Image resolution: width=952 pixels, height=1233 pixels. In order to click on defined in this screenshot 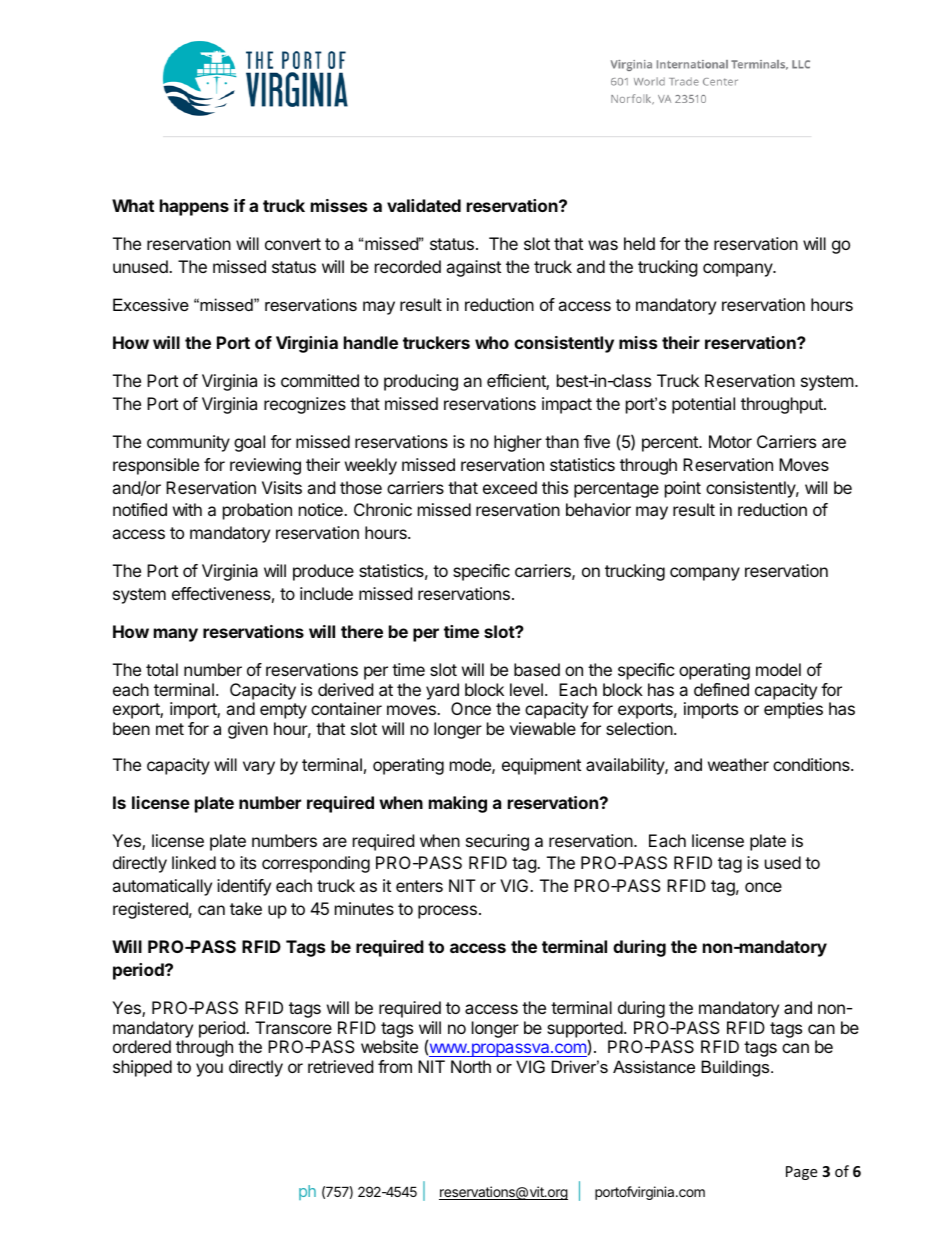, I will do `click(721, 689)`.
